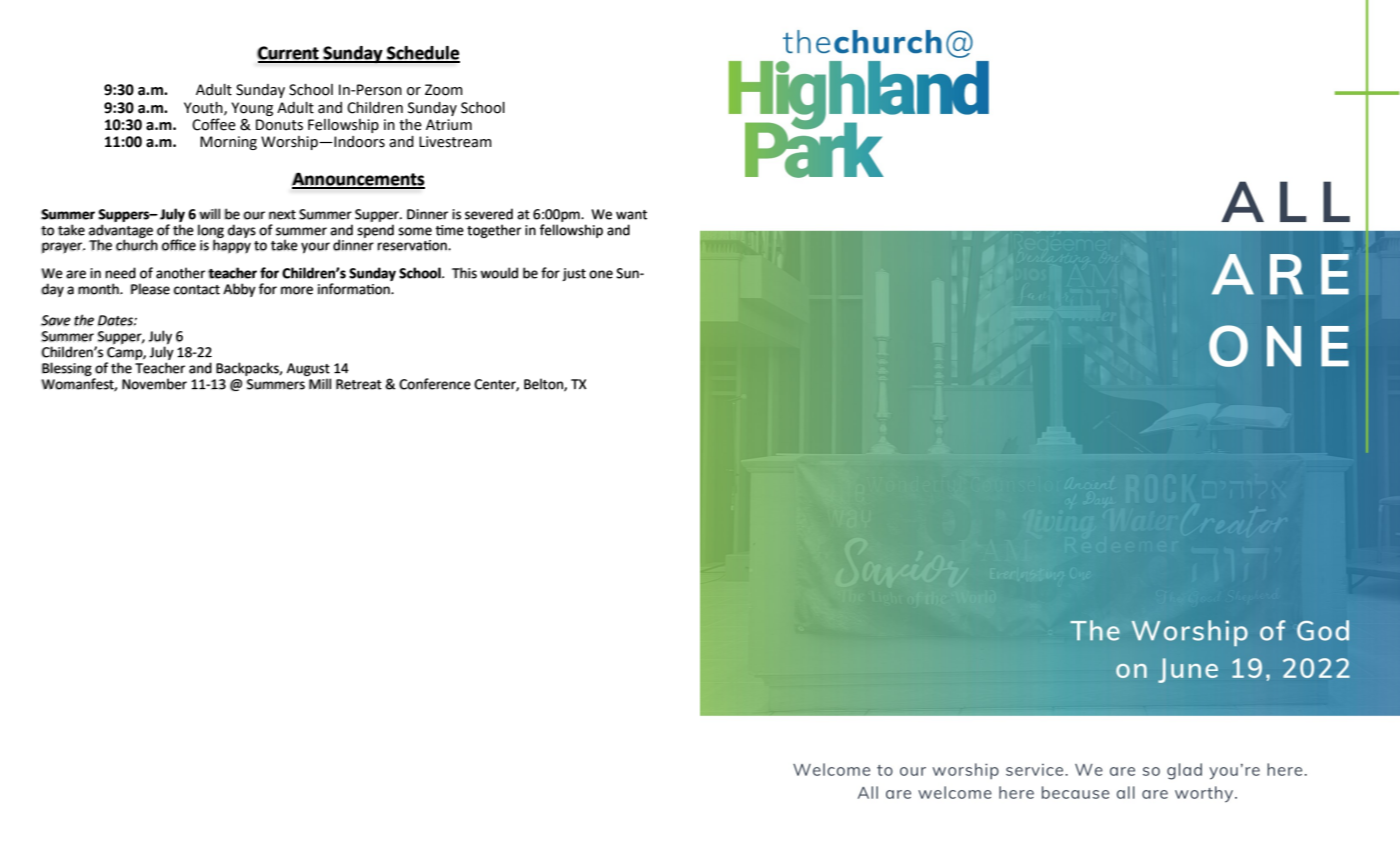 This page has height=850, width=1400. What do you see at coordinates (358, 180) in the page?
I see `Announcements` at bounding box center [358, 180].
